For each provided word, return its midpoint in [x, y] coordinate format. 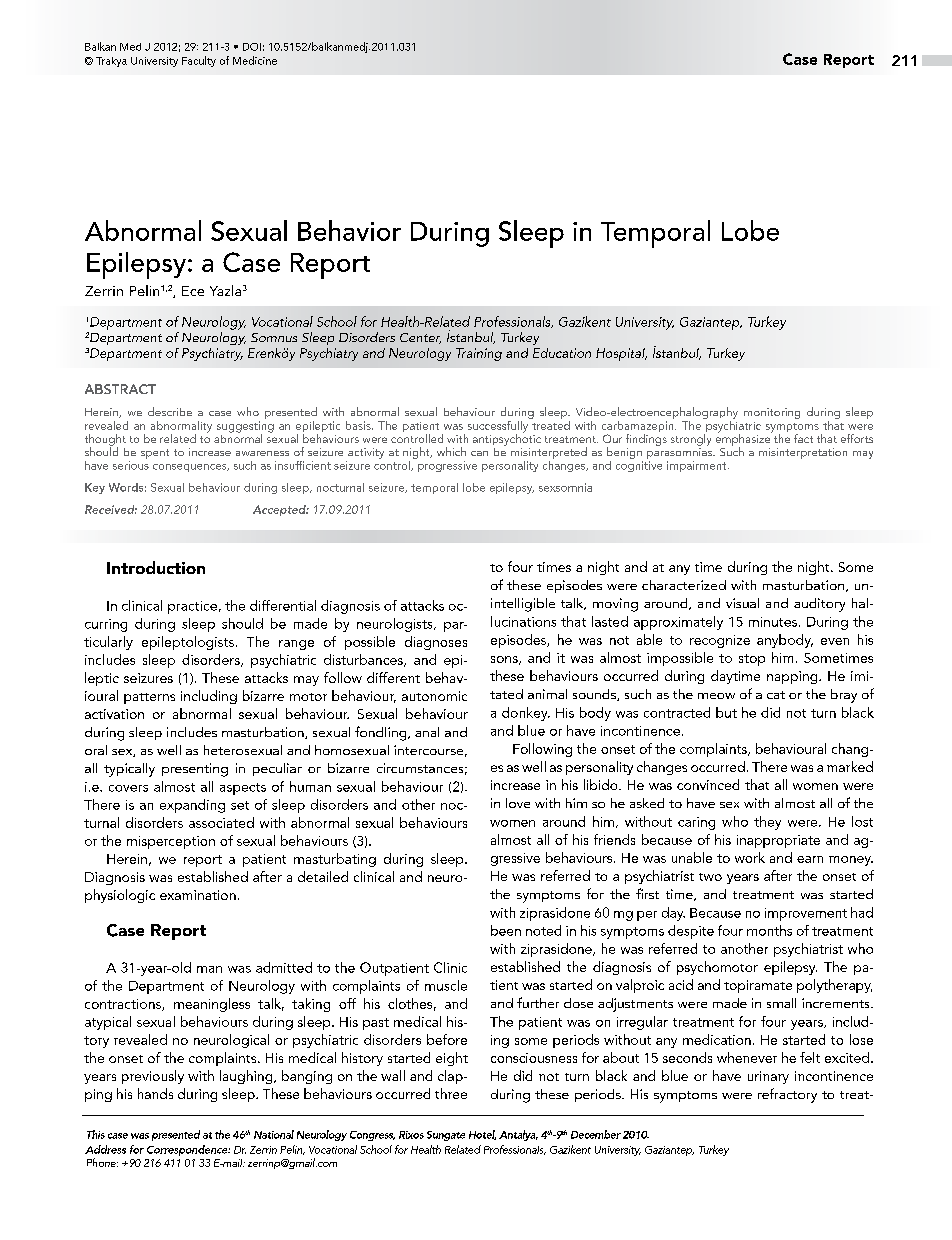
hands [155, 1093]
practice [192, 607]
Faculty [199, 61]
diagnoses [436, 643]
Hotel [482, 1135]
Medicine [255, 60]
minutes [773, 622]
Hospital [621, 354]
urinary [768, 1077]
